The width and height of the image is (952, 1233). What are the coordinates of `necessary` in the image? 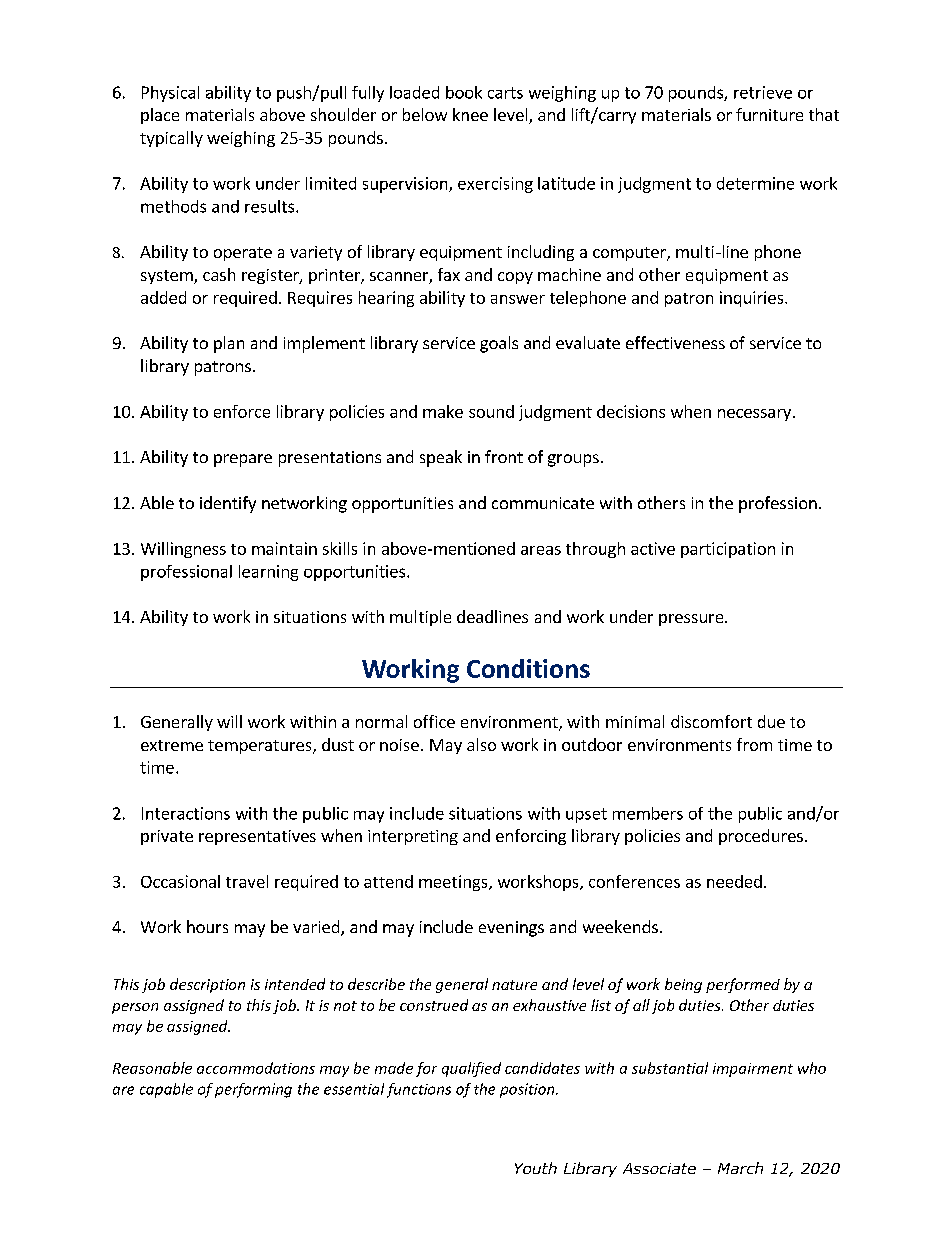 It's located at (754, 415).
